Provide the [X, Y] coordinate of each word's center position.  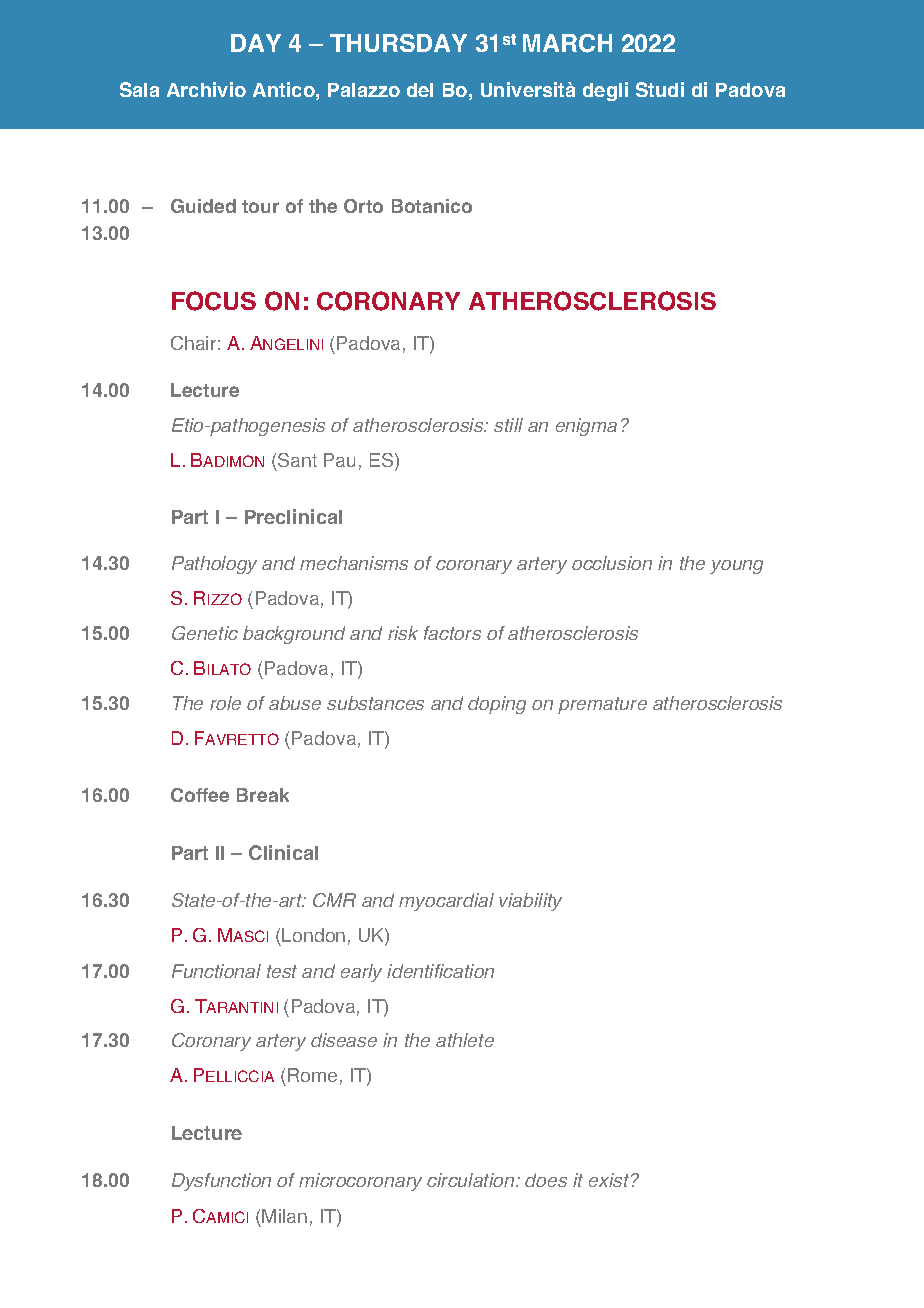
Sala [139, 89]
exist [610, 1180]
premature [602, 705]
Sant [297, 460]
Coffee [200, 795]
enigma [586, 427]
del [420, 90]
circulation [472, 1180]
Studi [660, 89]
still [508, 425]
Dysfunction [221, 1182]
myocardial [446, 902]
